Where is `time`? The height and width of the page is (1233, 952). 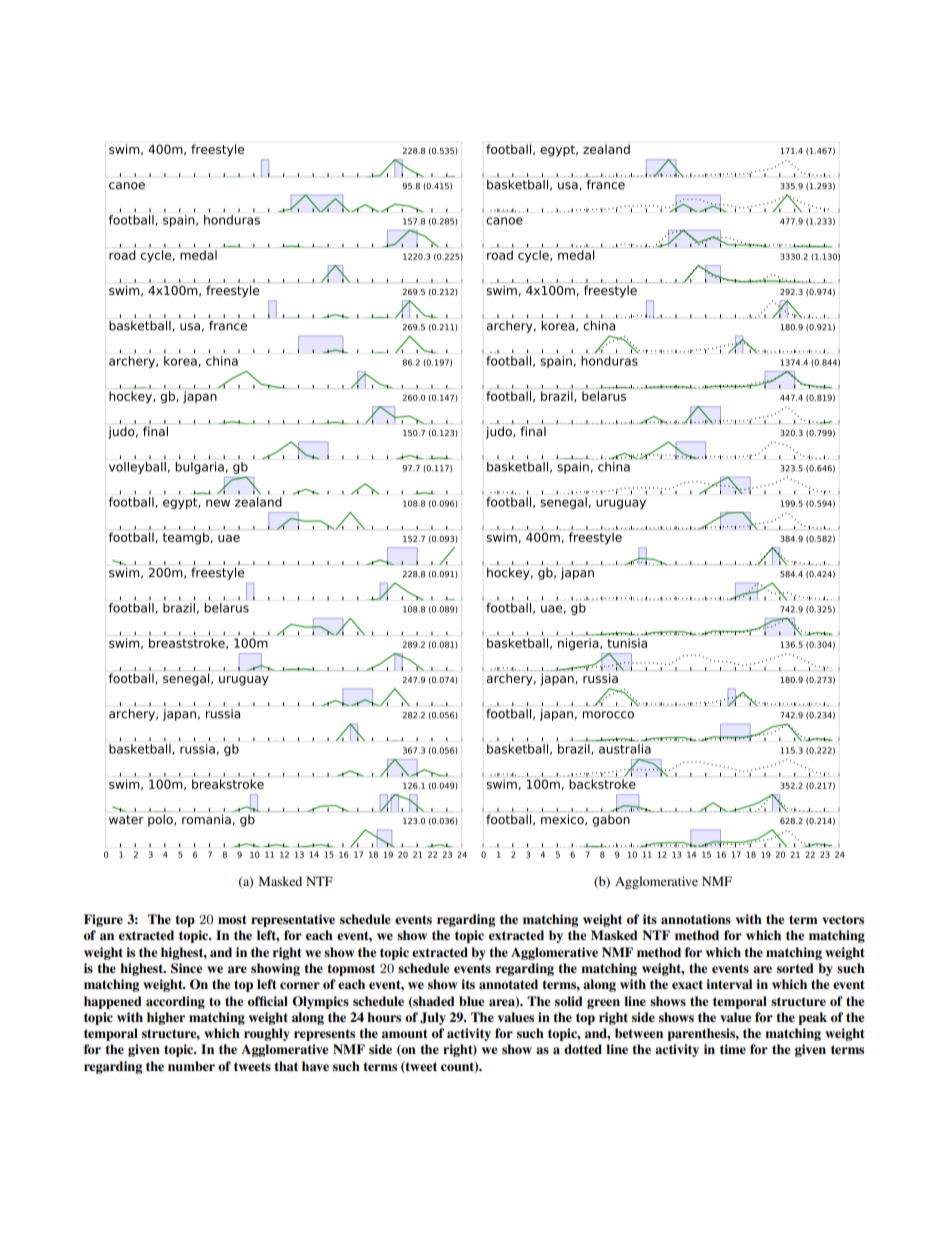
time is located at coordinates (733, 1049).
